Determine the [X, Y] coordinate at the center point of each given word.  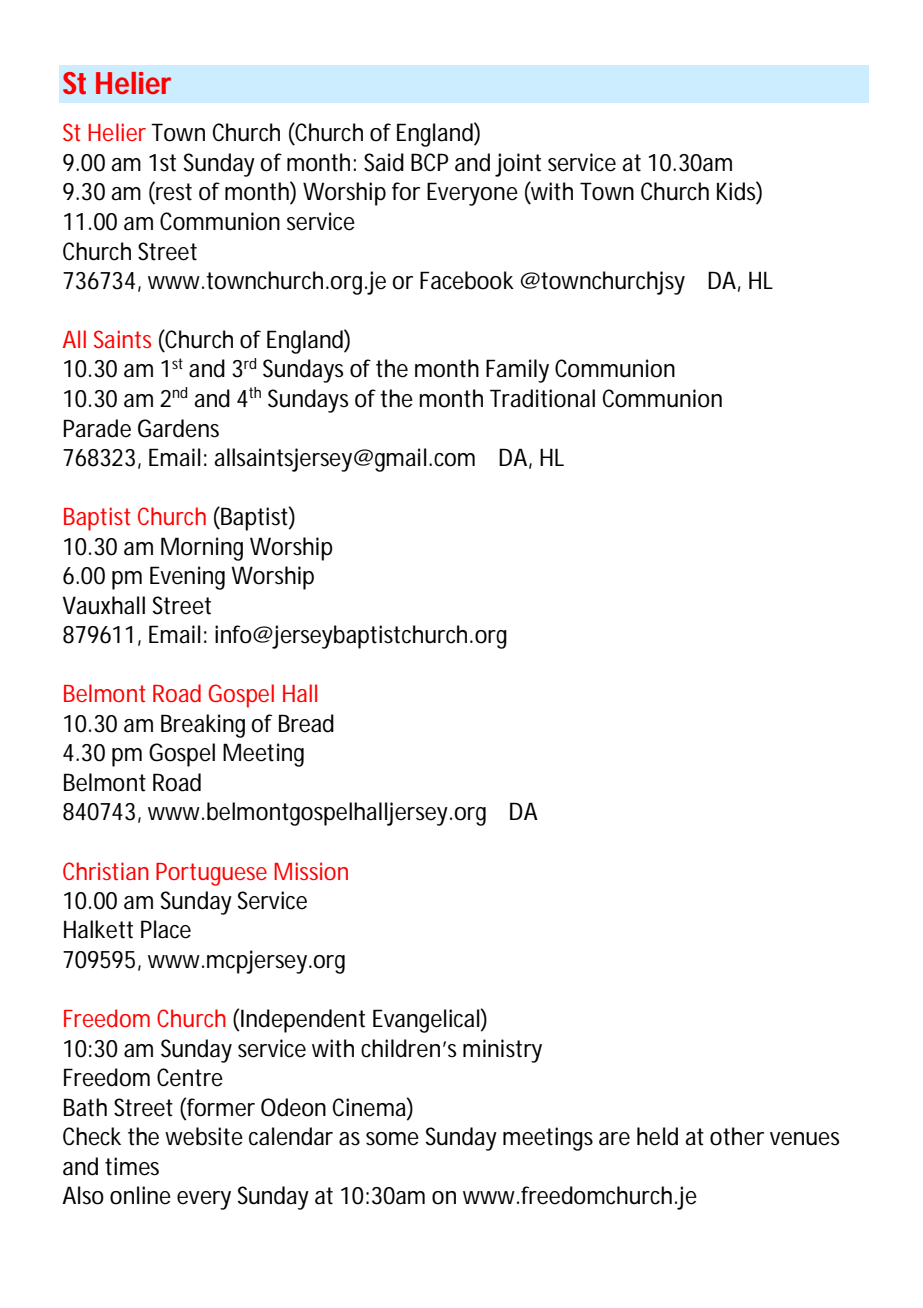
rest [173, 192]
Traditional [542, 398]
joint [518, 165]
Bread [306, 723]
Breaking [203, 726]
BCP [429, 162]
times [132, 1166]
